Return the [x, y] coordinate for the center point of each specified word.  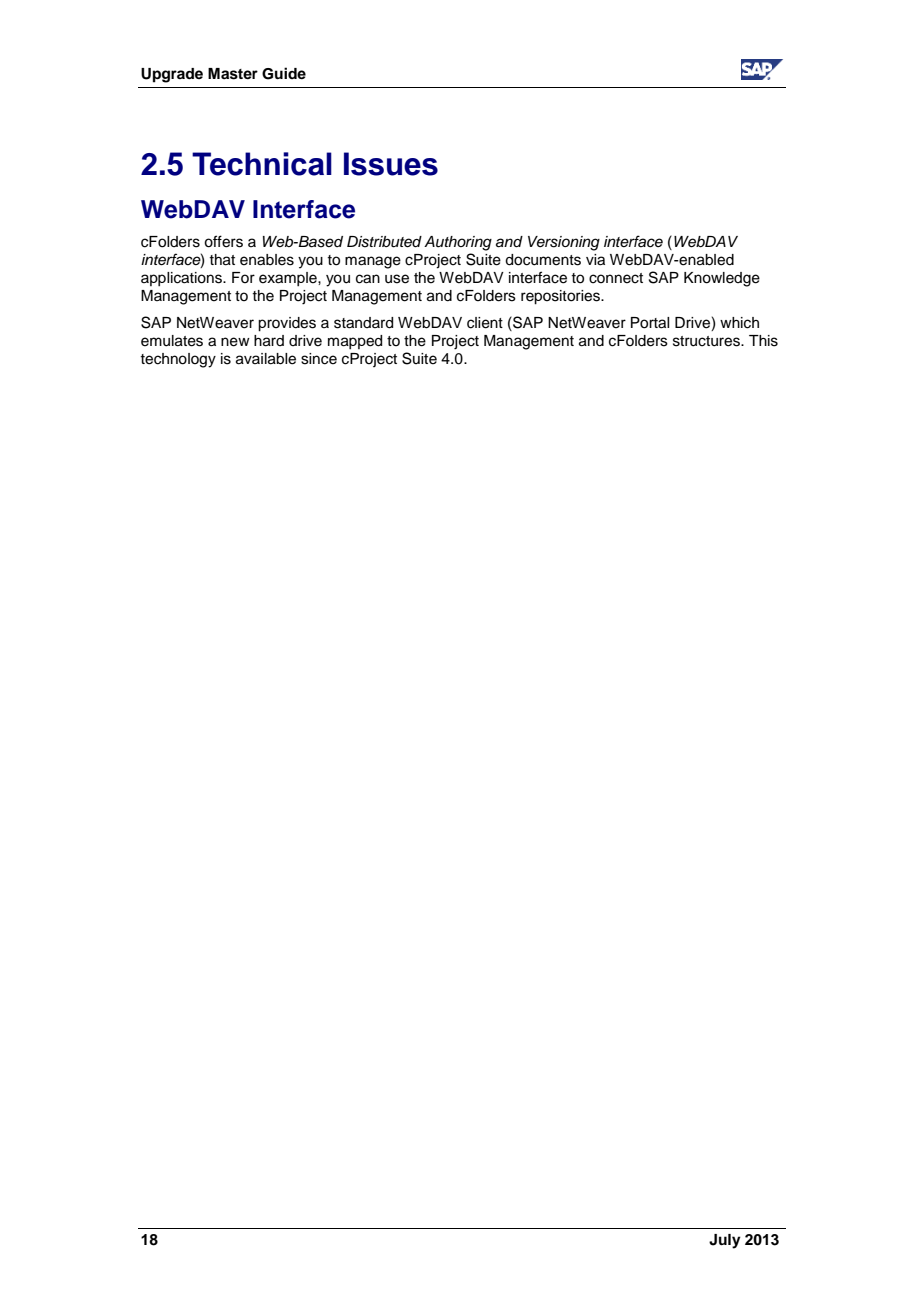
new [235, 342]
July [725, 1241]
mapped [355, 342]
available [266, 359]
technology [178, 360]
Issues [391, 164]
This [763, 341]
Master [233, 74]
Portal [650, 323]
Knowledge [722, 279]
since [319, 359]
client [485, 323]
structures [707, 341]
